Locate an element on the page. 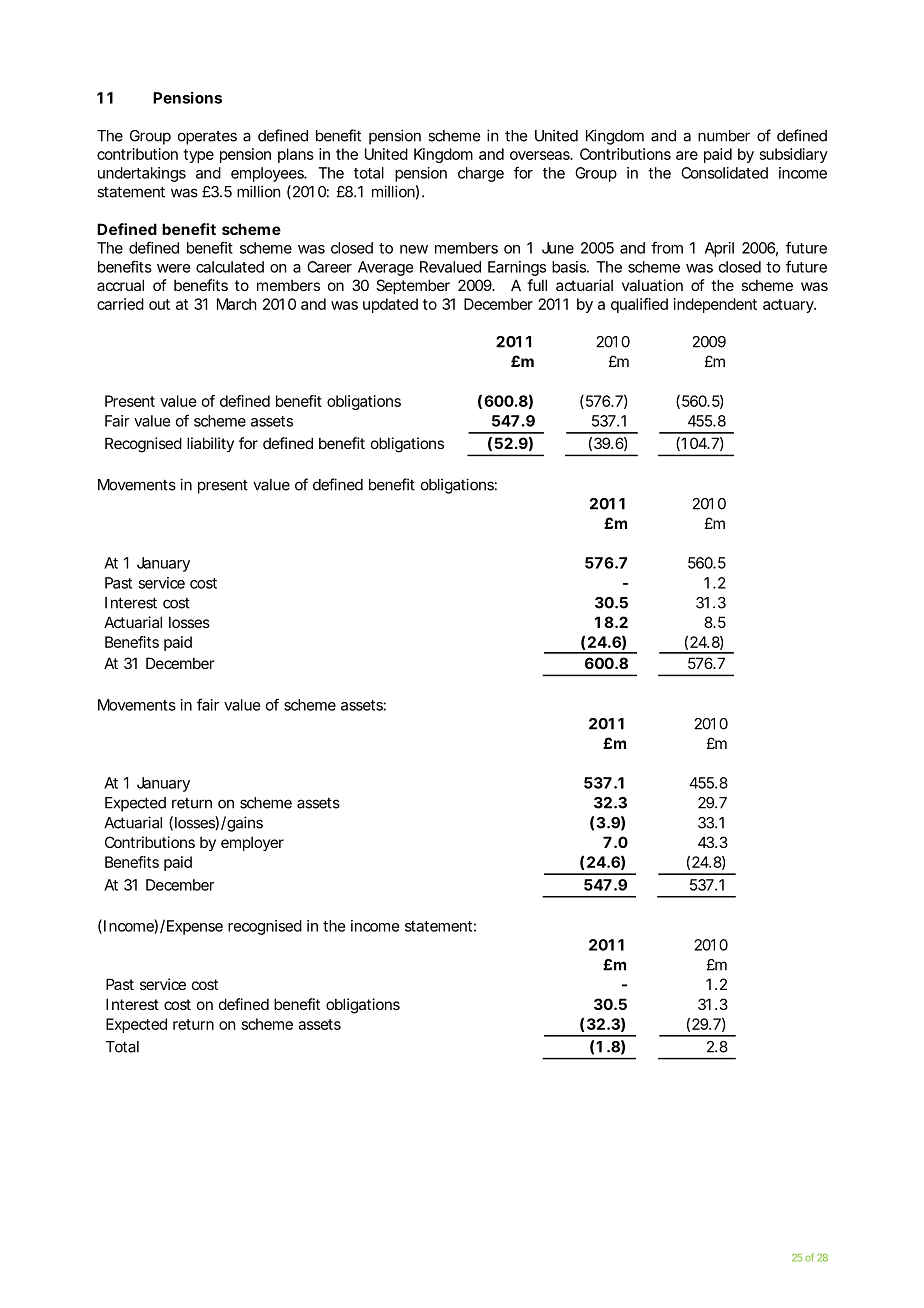  updated is located at coordinates (390, 305).
